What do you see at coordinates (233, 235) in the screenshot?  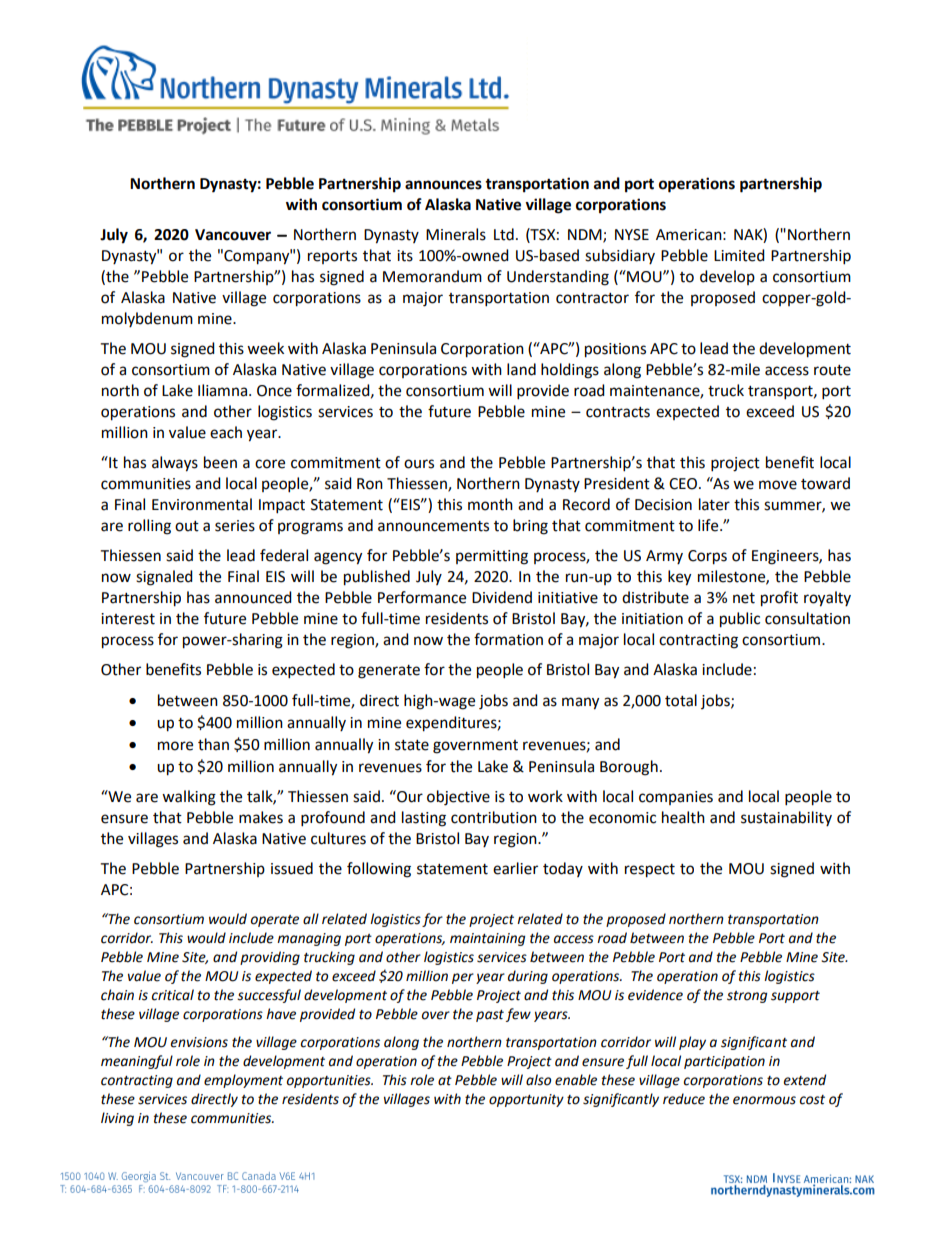 I see `Vancouver` at bounding box center [233, 235].
